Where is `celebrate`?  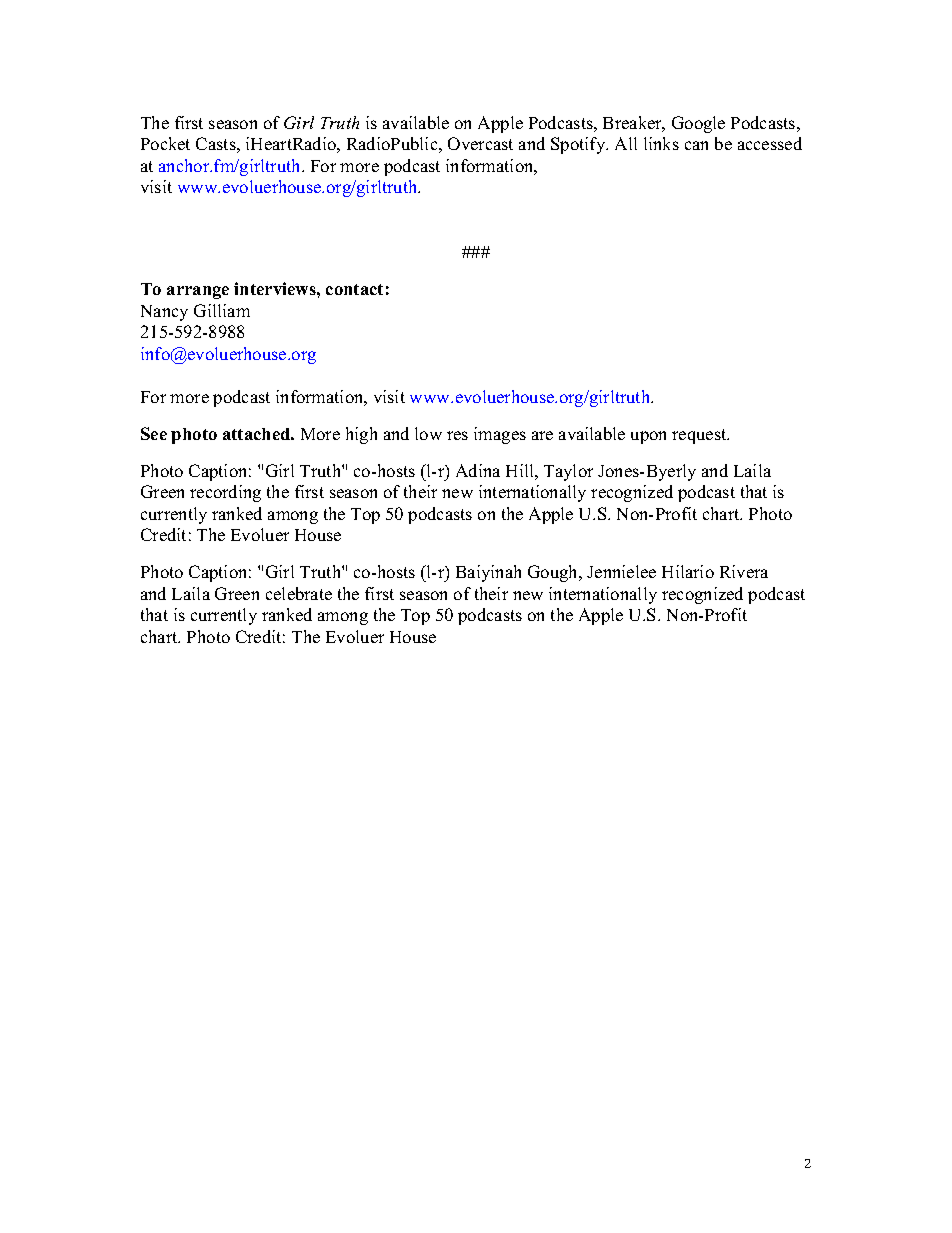 celebrate is located at coordinates (299, 593).
